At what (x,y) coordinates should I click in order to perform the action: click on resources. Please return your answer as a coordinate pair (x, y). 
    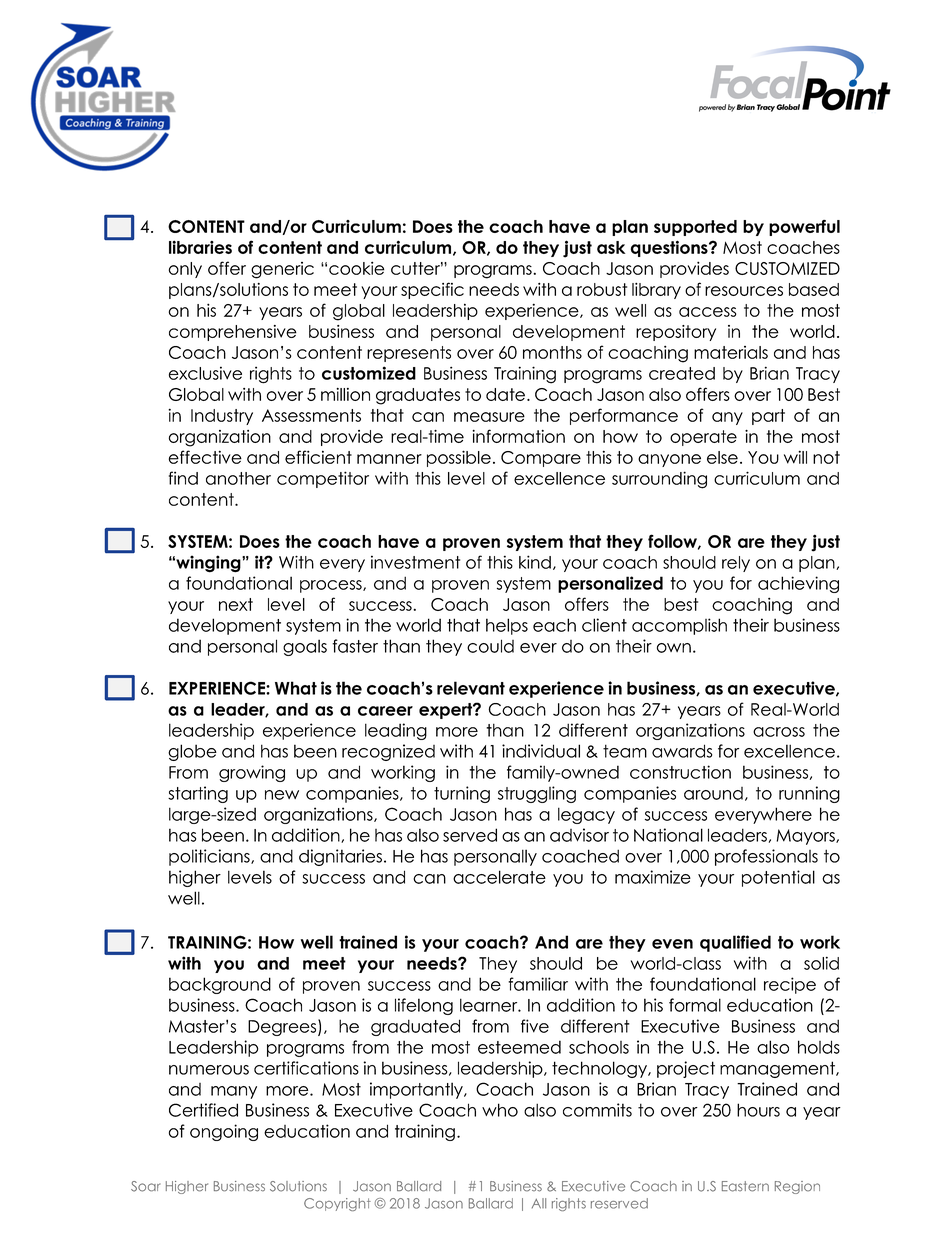
    Looking at the image, I should click on (744, 291).
